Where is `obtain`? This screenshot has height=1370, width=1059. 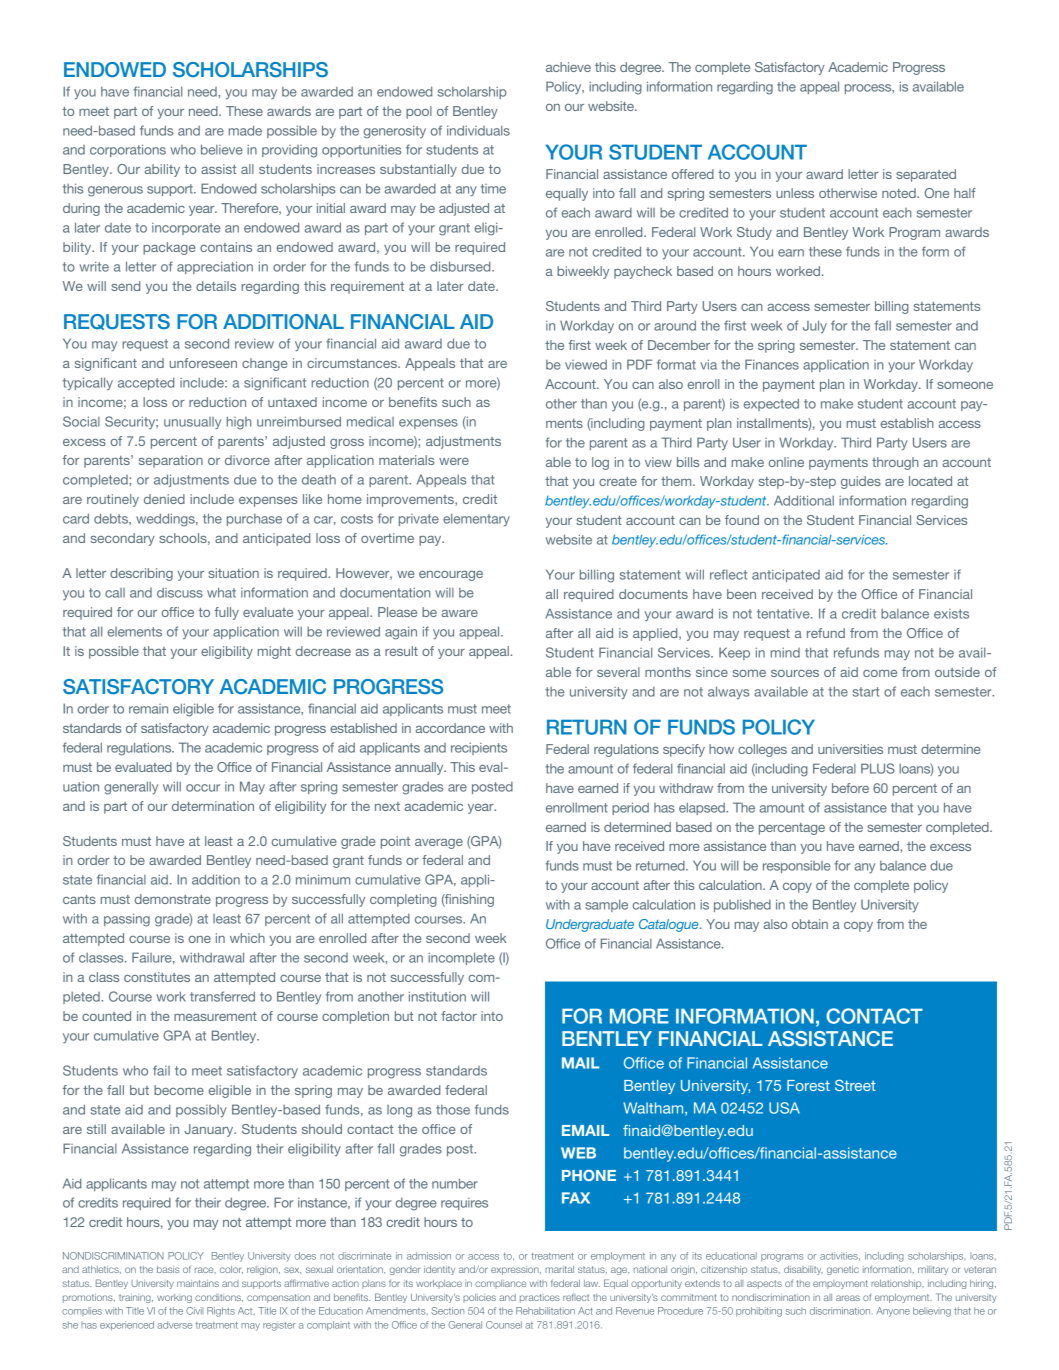
obtain is located at coordinates (810, 924).
